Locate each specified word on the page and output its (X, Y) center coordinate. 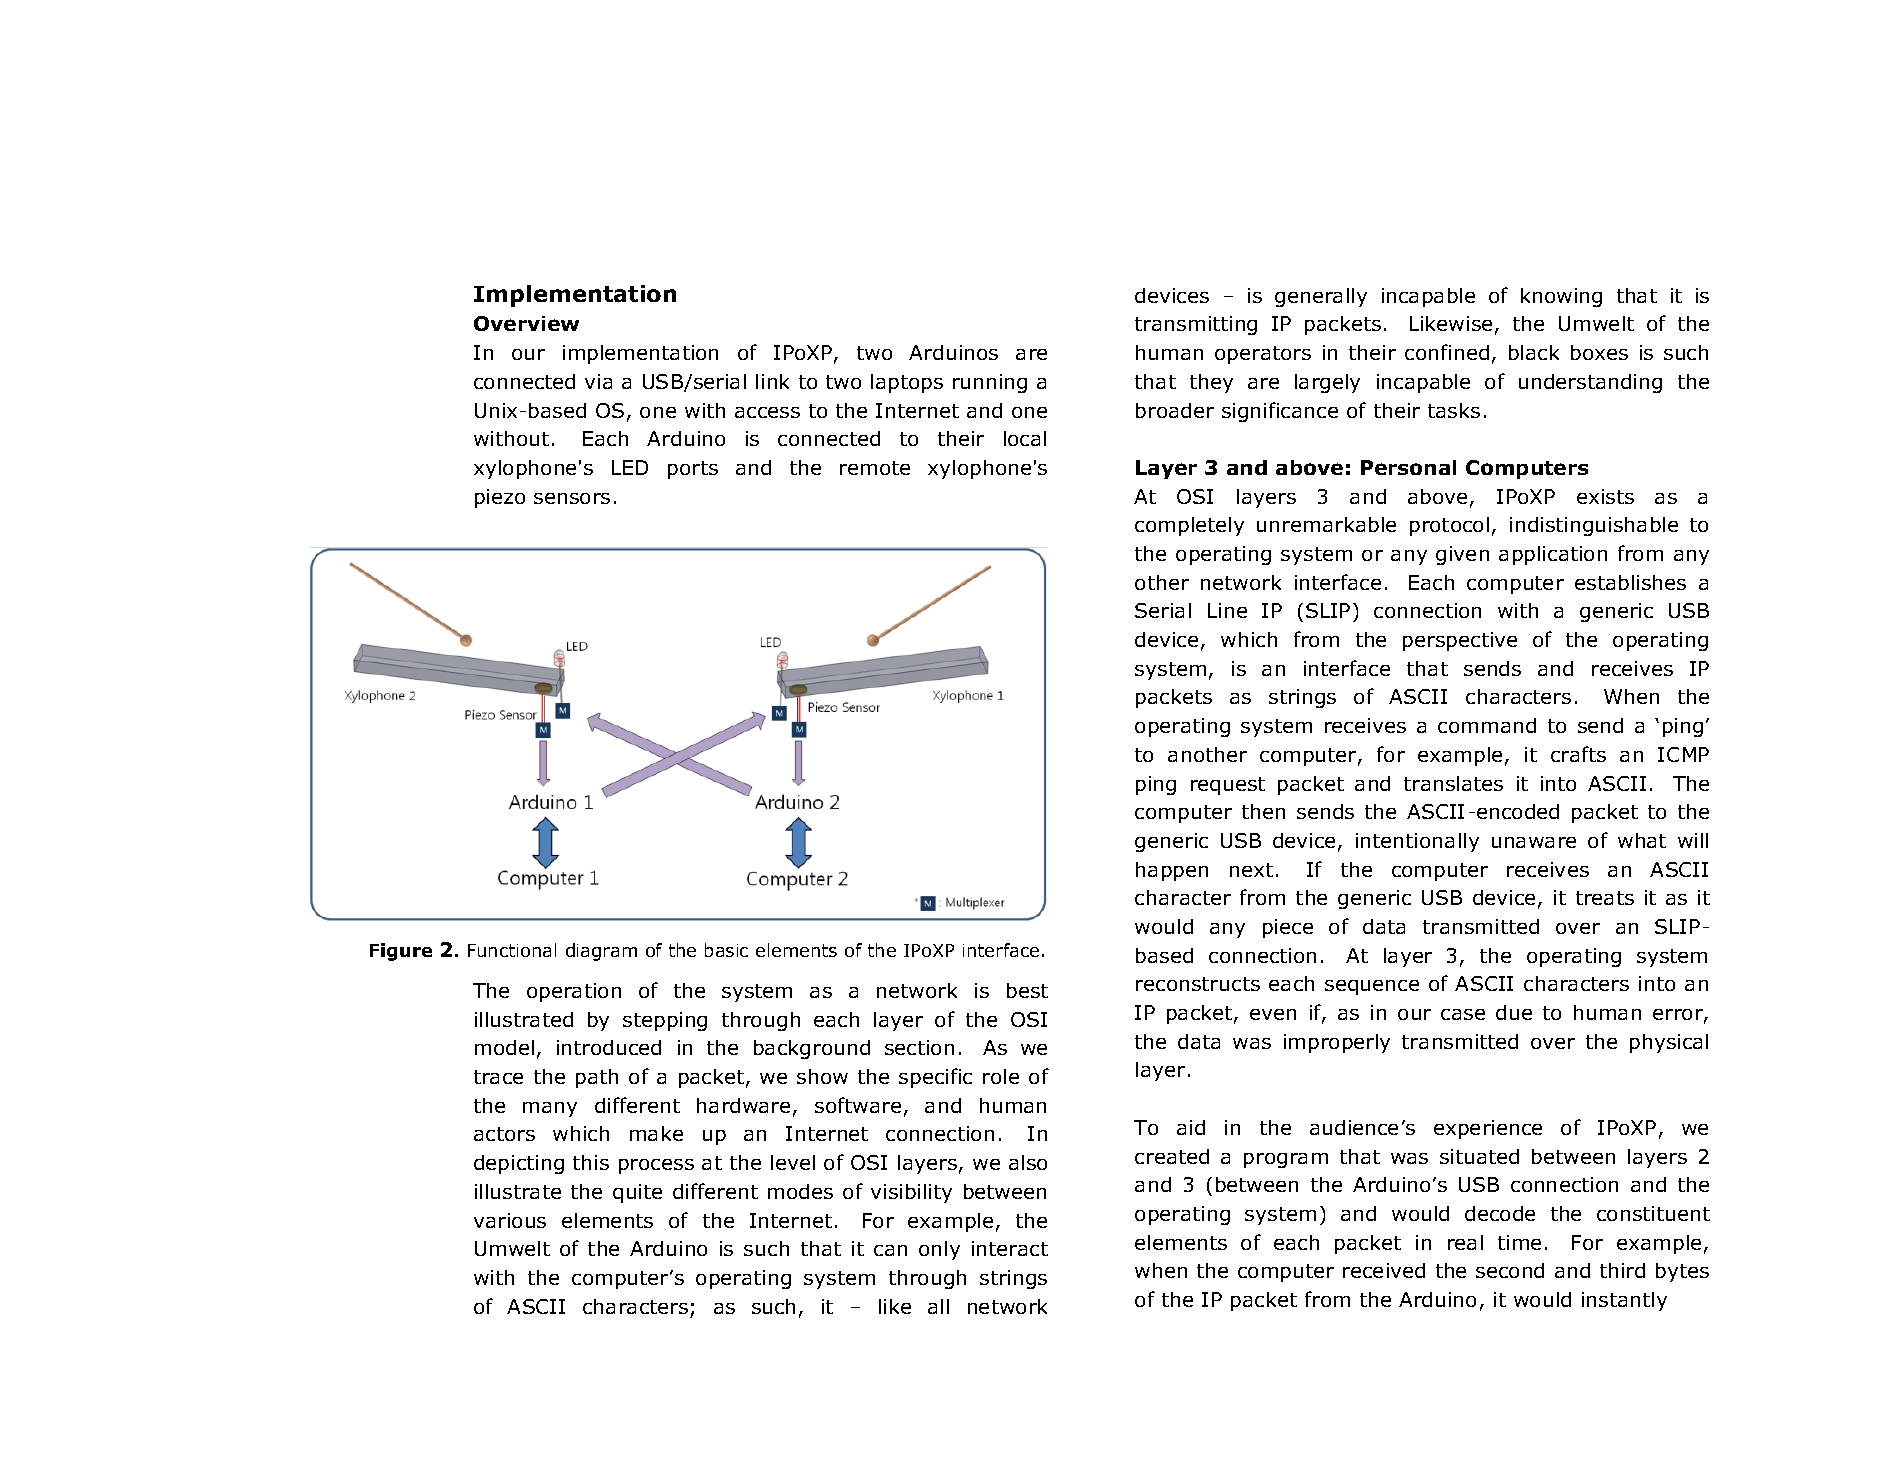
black (1534, 352)
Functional (512, 950)
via (598, 381)
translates (1453, 783)
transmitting (1196, 325)
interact (1010, 1248)
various (510, 1220)
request (1228, 786)
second (1510, 1270)
